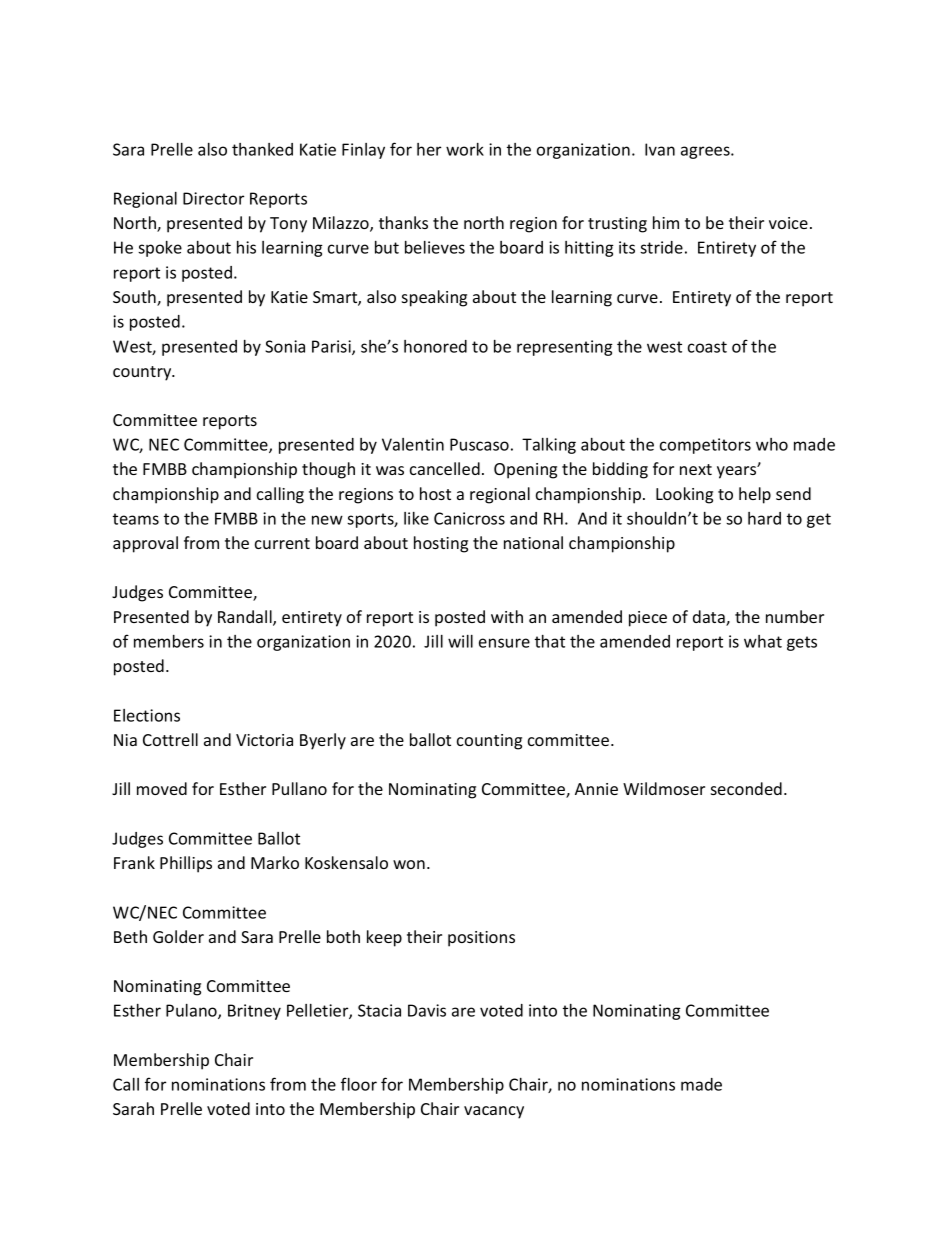  Describe the element at coordinates (460, 641) in the screenshot. I see `will` at that location.
